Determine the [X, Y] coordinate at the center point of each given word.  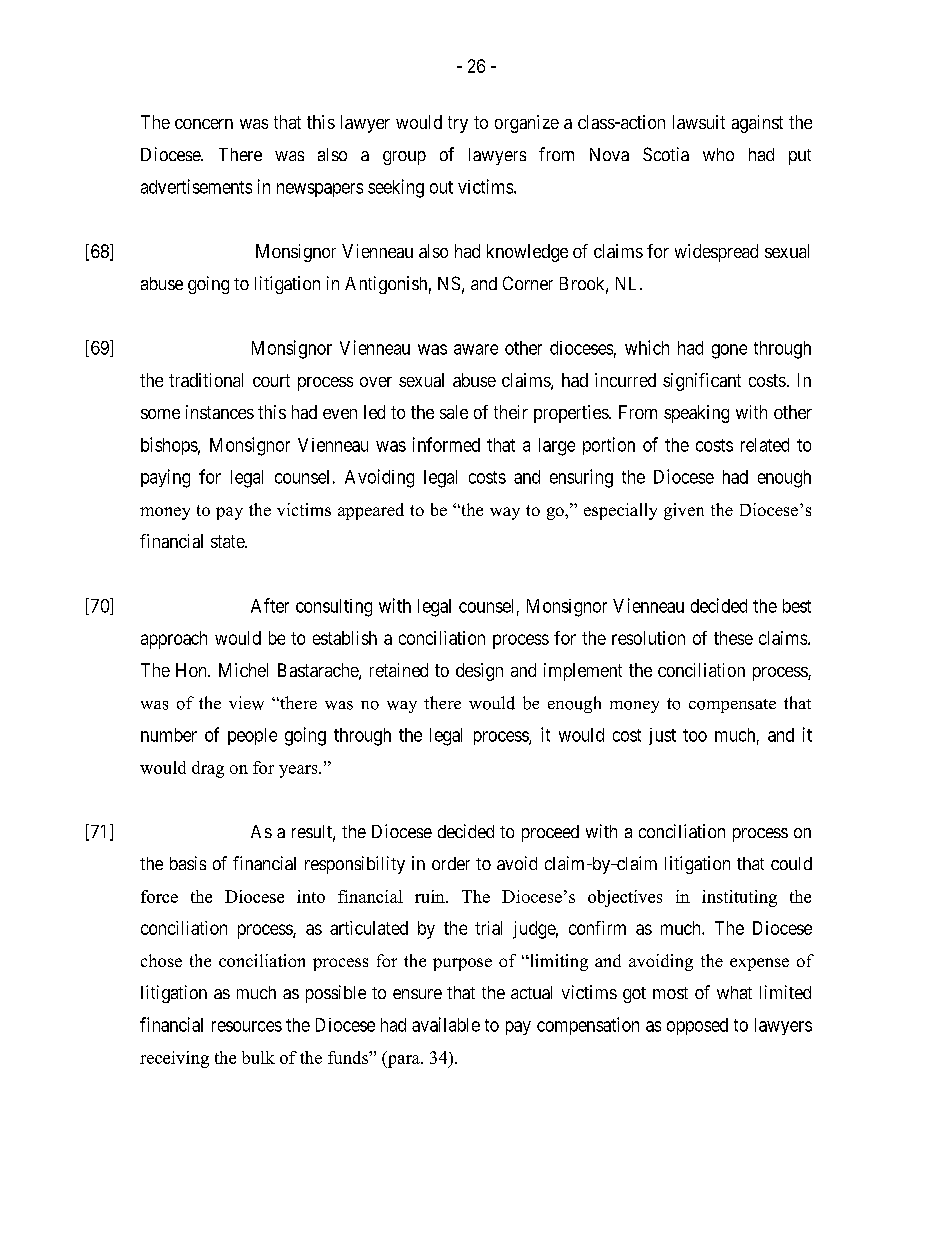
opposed [697, 1026]
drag [208, 769]
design [479, 672]
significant [702, 382]
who [718, 154]
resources [247, 1026]
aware [476, 349]
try [458, 124]
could [791, 863]
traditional [206, 380]
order [451, 863]
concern [204, 124]
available [446, 1024]
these [733, 638]
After [270, 605]
